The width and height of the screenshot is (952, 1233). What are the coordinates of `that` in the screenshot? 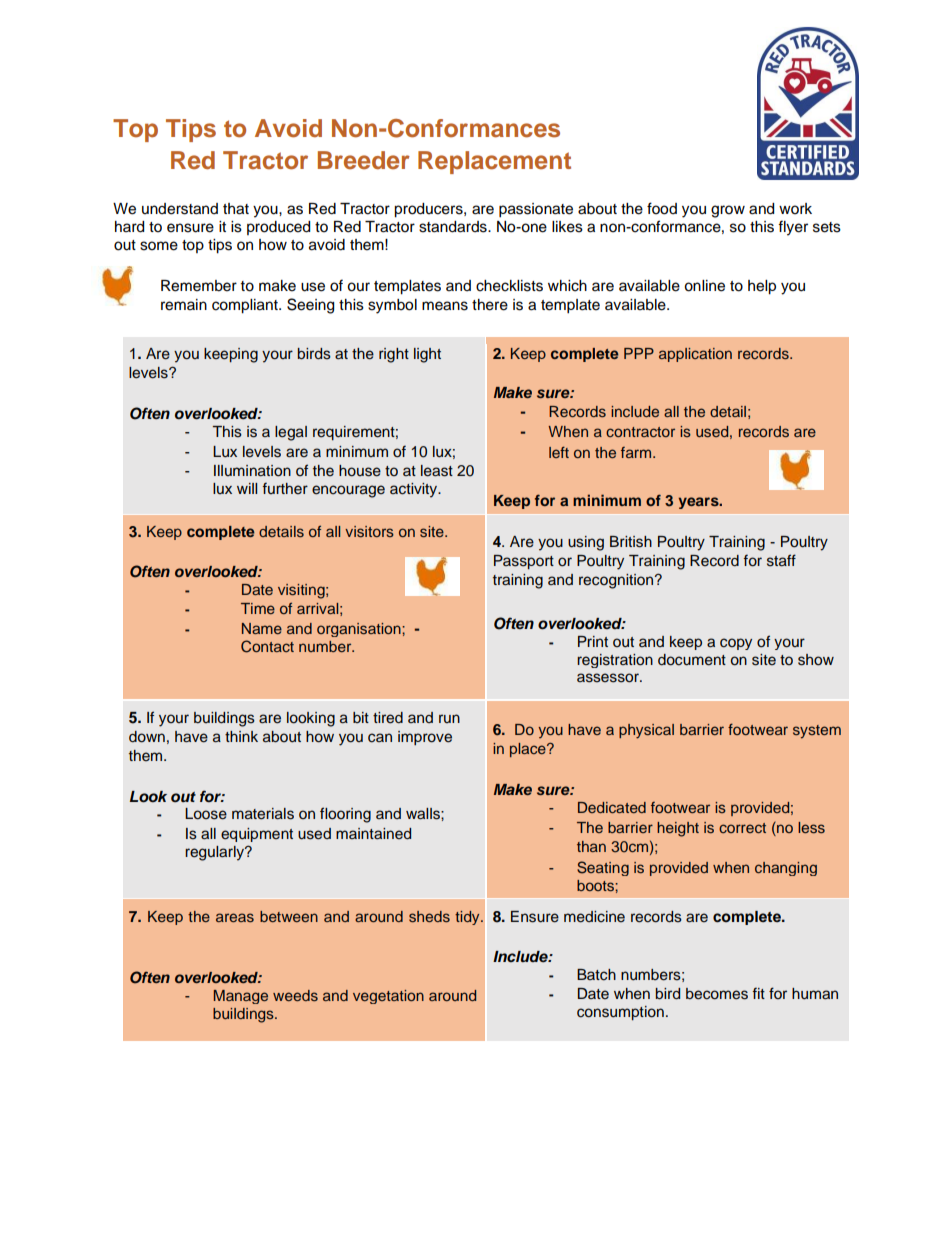 It's located at (236, 209).
